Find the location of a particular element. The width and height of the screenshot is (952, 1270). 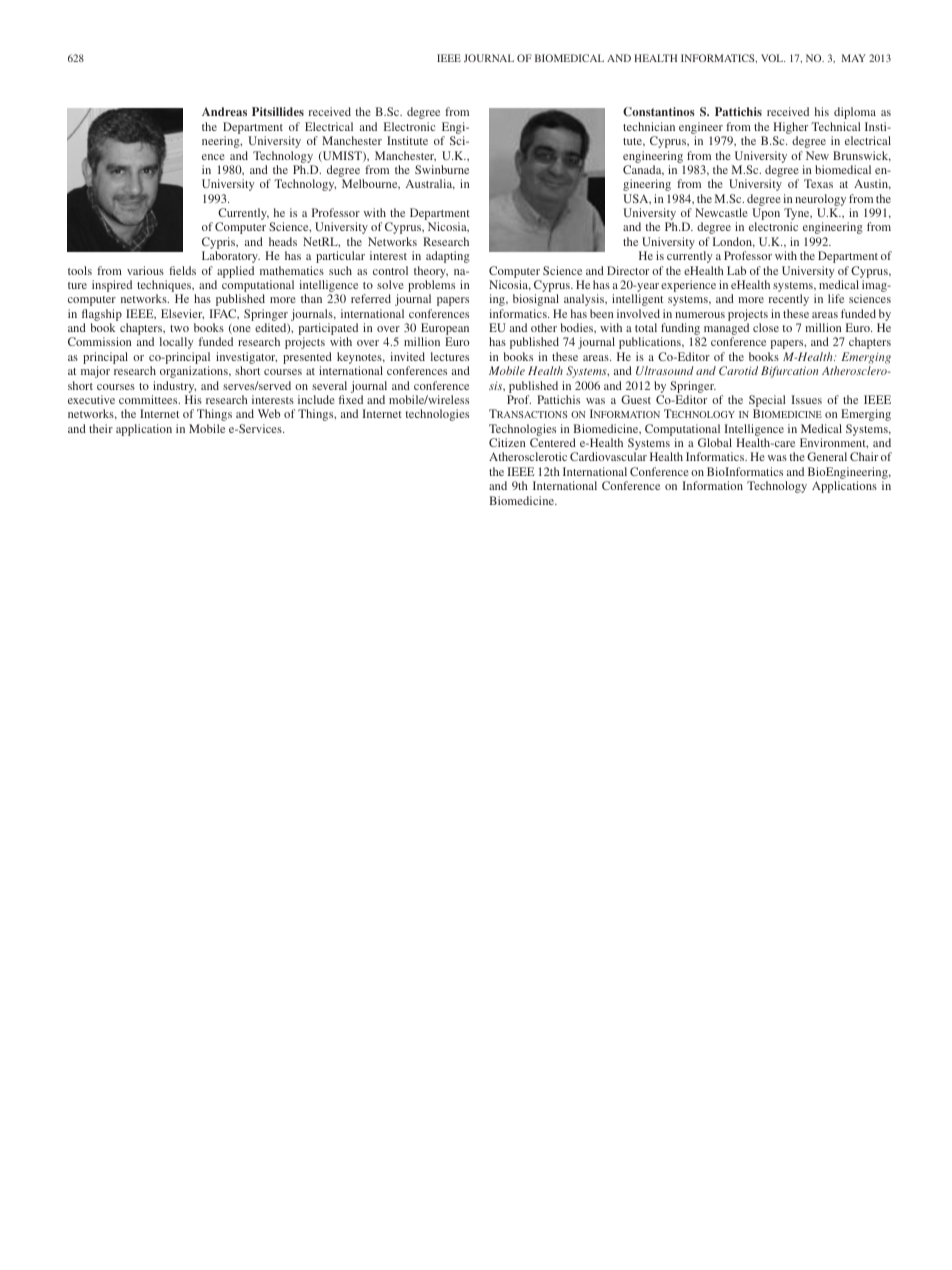

locally is located at coordinates (176, 343).
